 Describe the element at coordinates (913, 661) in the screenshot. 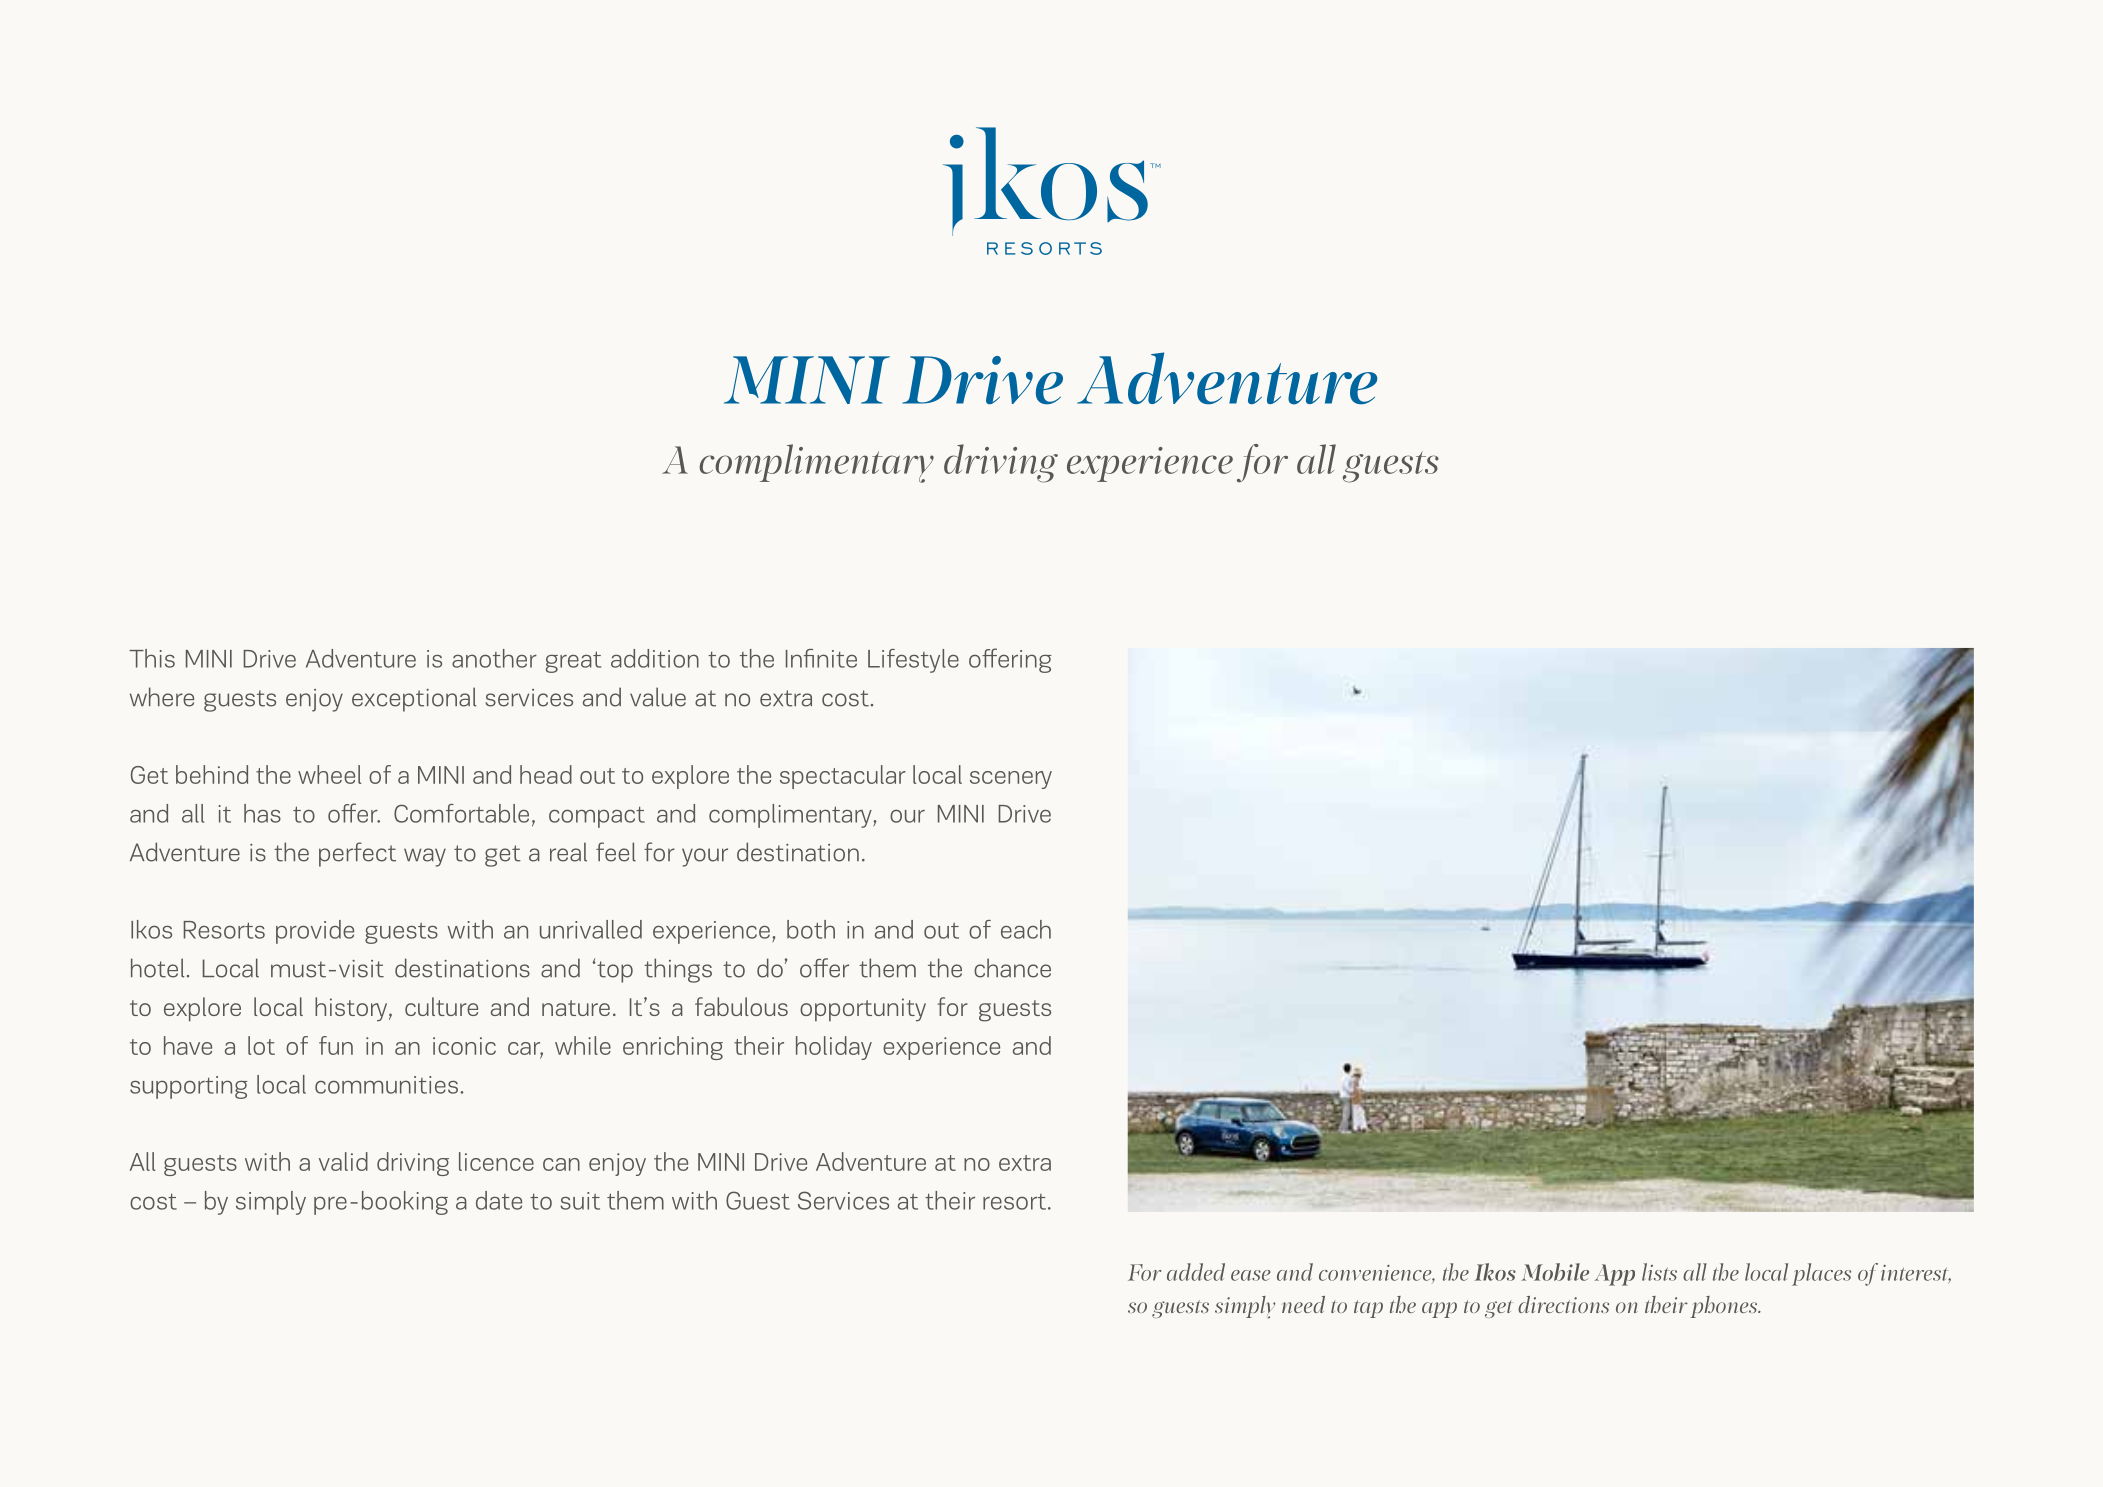

I see `Lifestyle` at that location.
